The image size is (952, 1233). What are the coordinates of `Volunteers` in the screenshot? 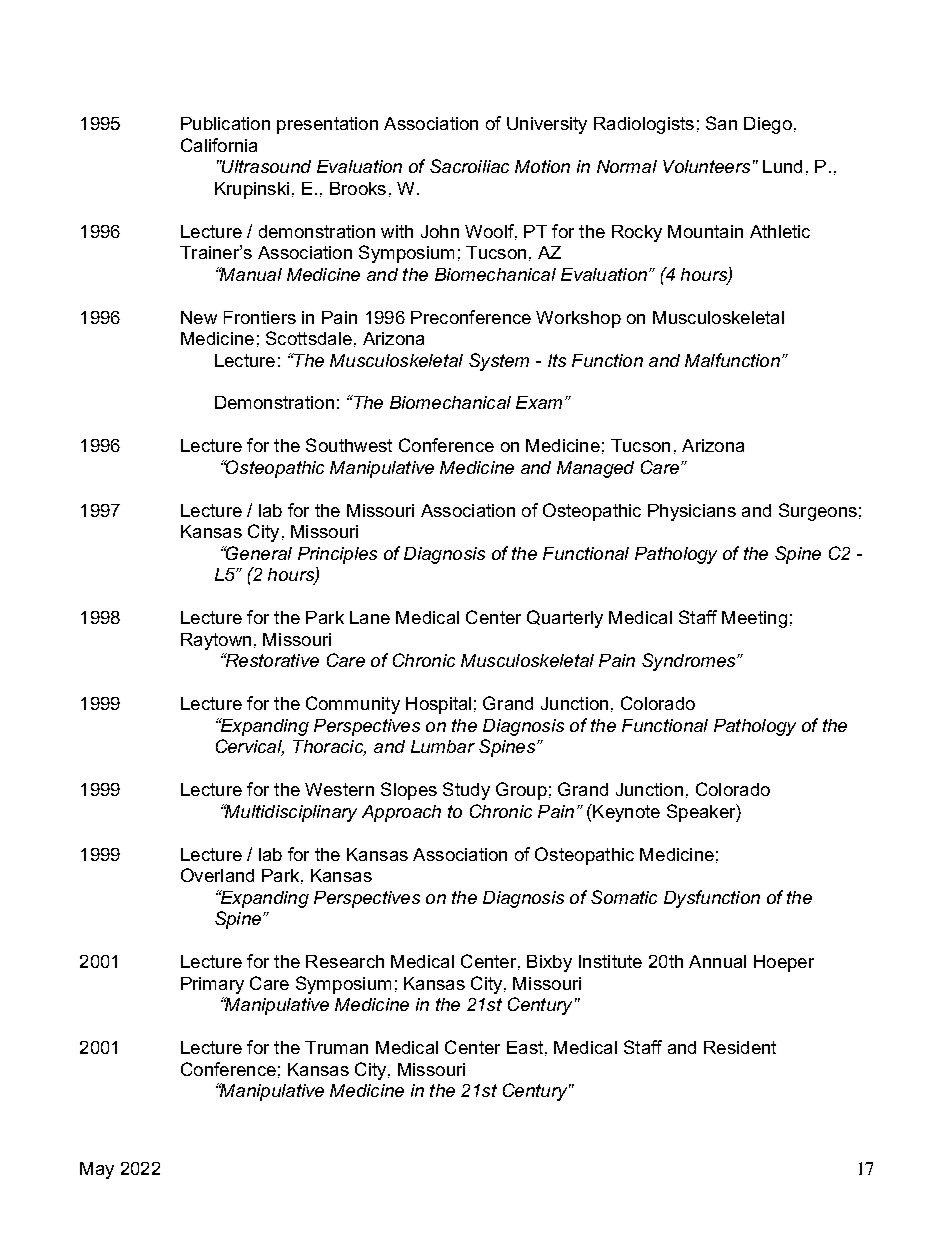 It's located at (706, 166).
